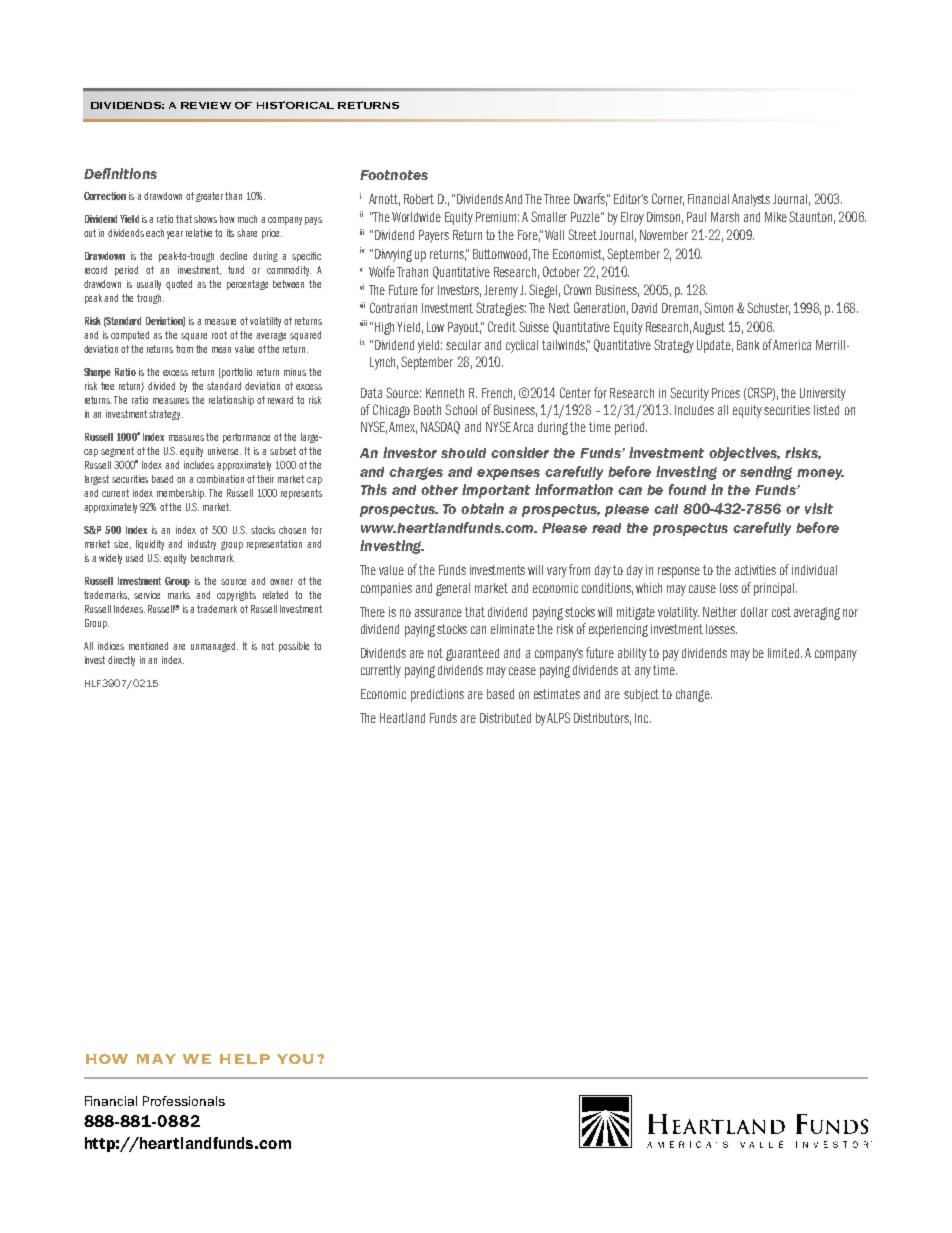 The height and width of the screenshot is (1233, 952). I want to click on REVIEW, so click(206, 105).
